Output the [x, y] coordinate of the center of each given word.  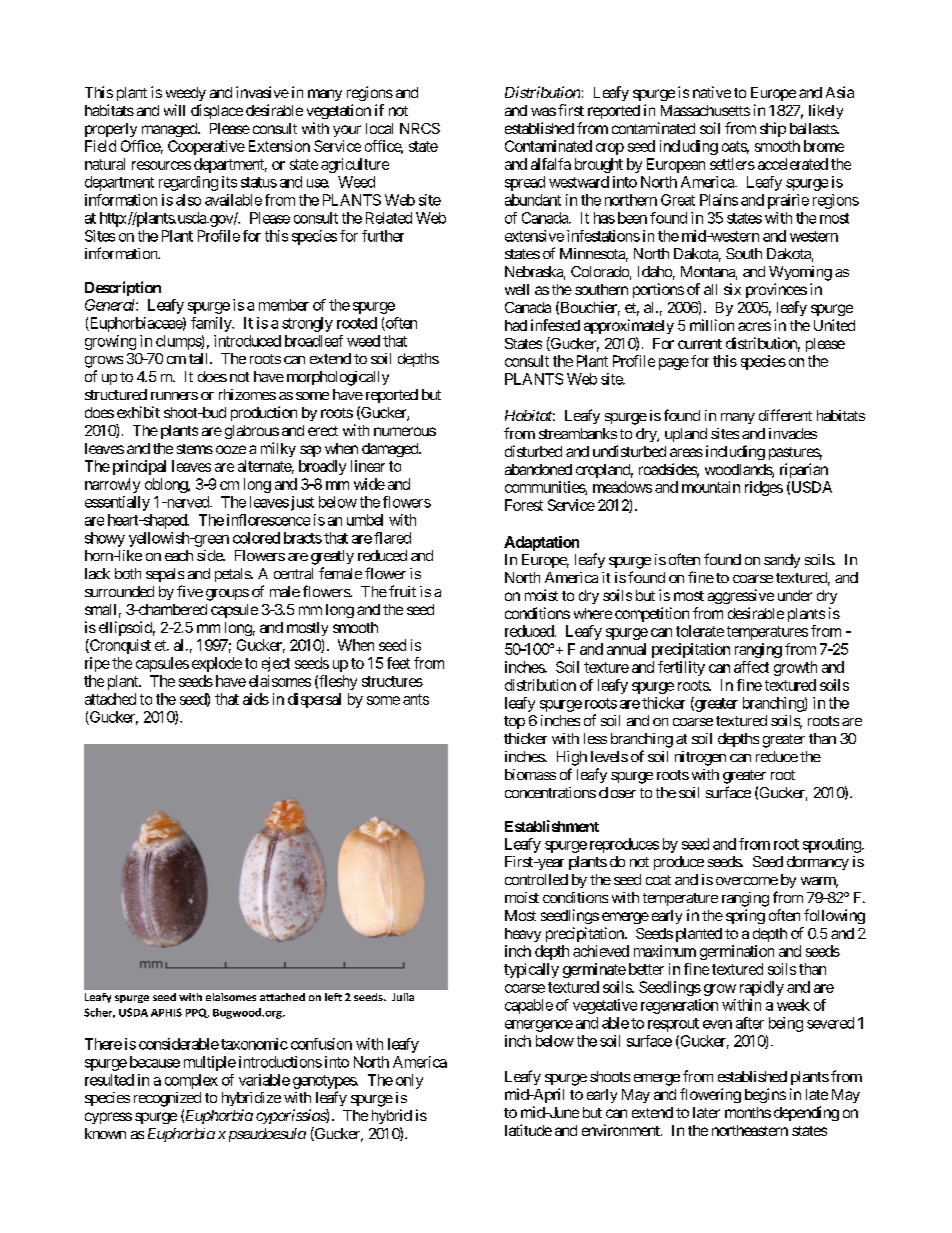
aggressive [741, 596]
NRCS [420, 128]
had [516, 325]
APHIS [166, 1012]
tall [200, 358]
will [174, 110]
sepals [165, 575]
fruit [402, 591]
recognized [167, 1099]
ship [773, 129]
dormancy [818, 863]
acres [754, 326]
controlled [536, 879]
